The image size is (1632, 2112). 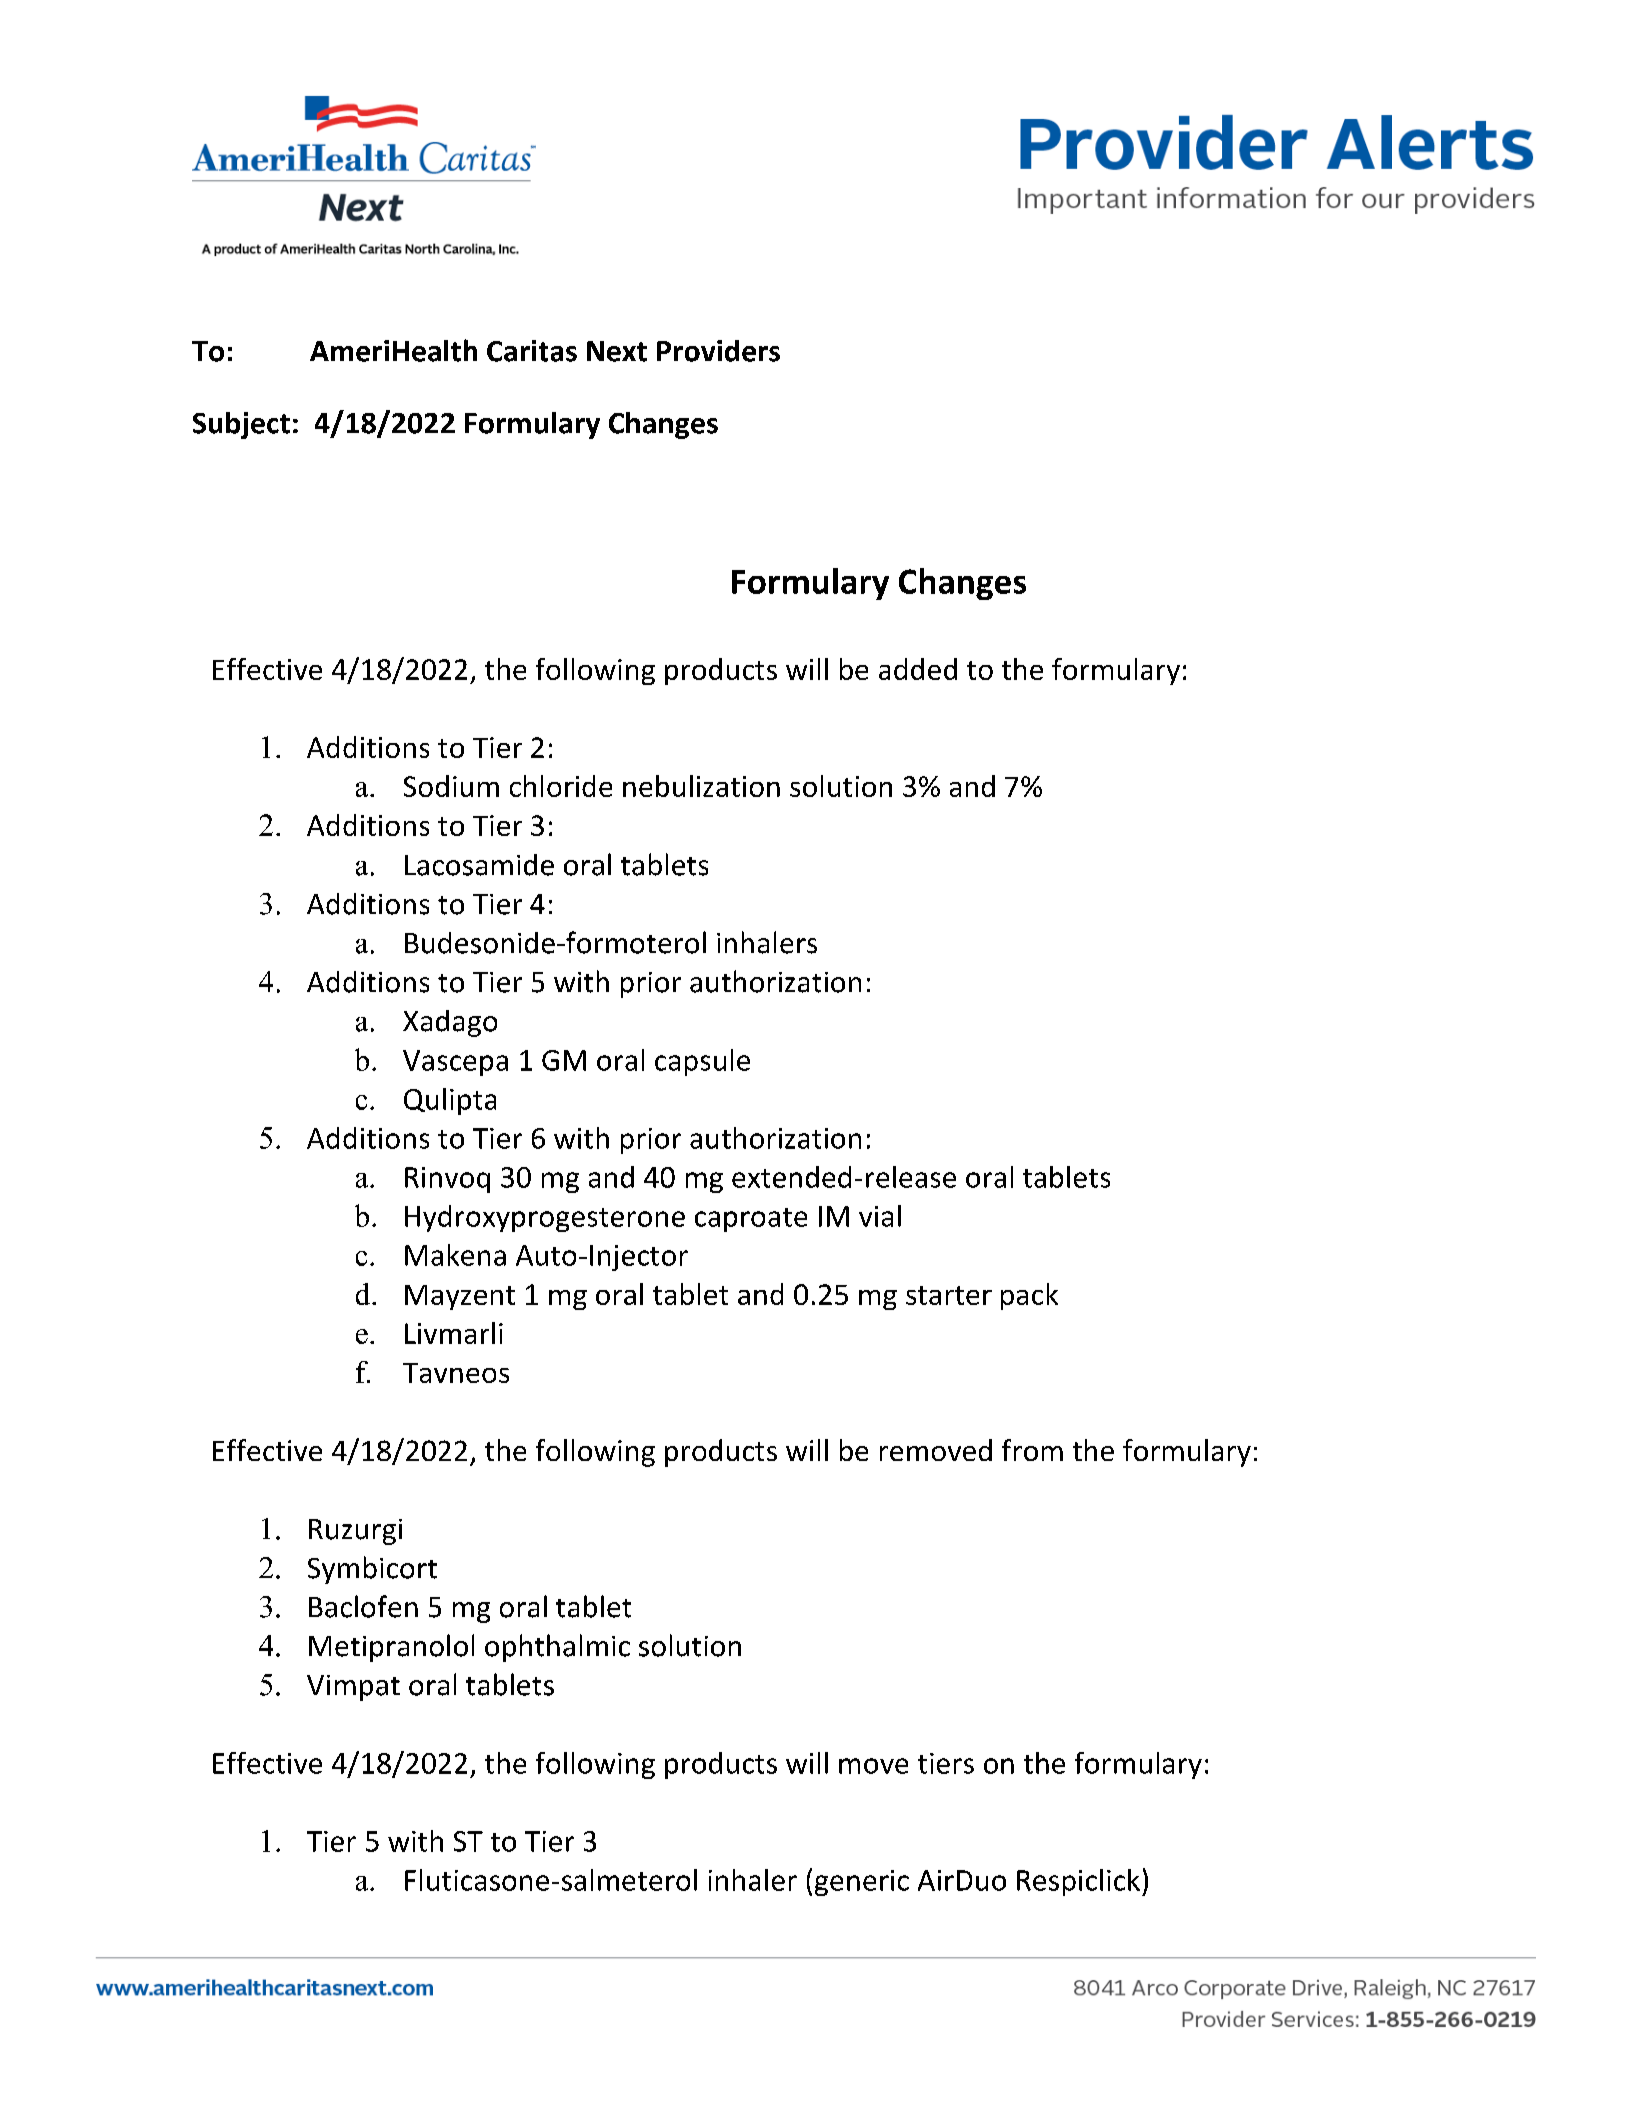 What do you see at coordinates (617, 351) in the screenshot?
I see `Next` at bounding box center [617, 351].
